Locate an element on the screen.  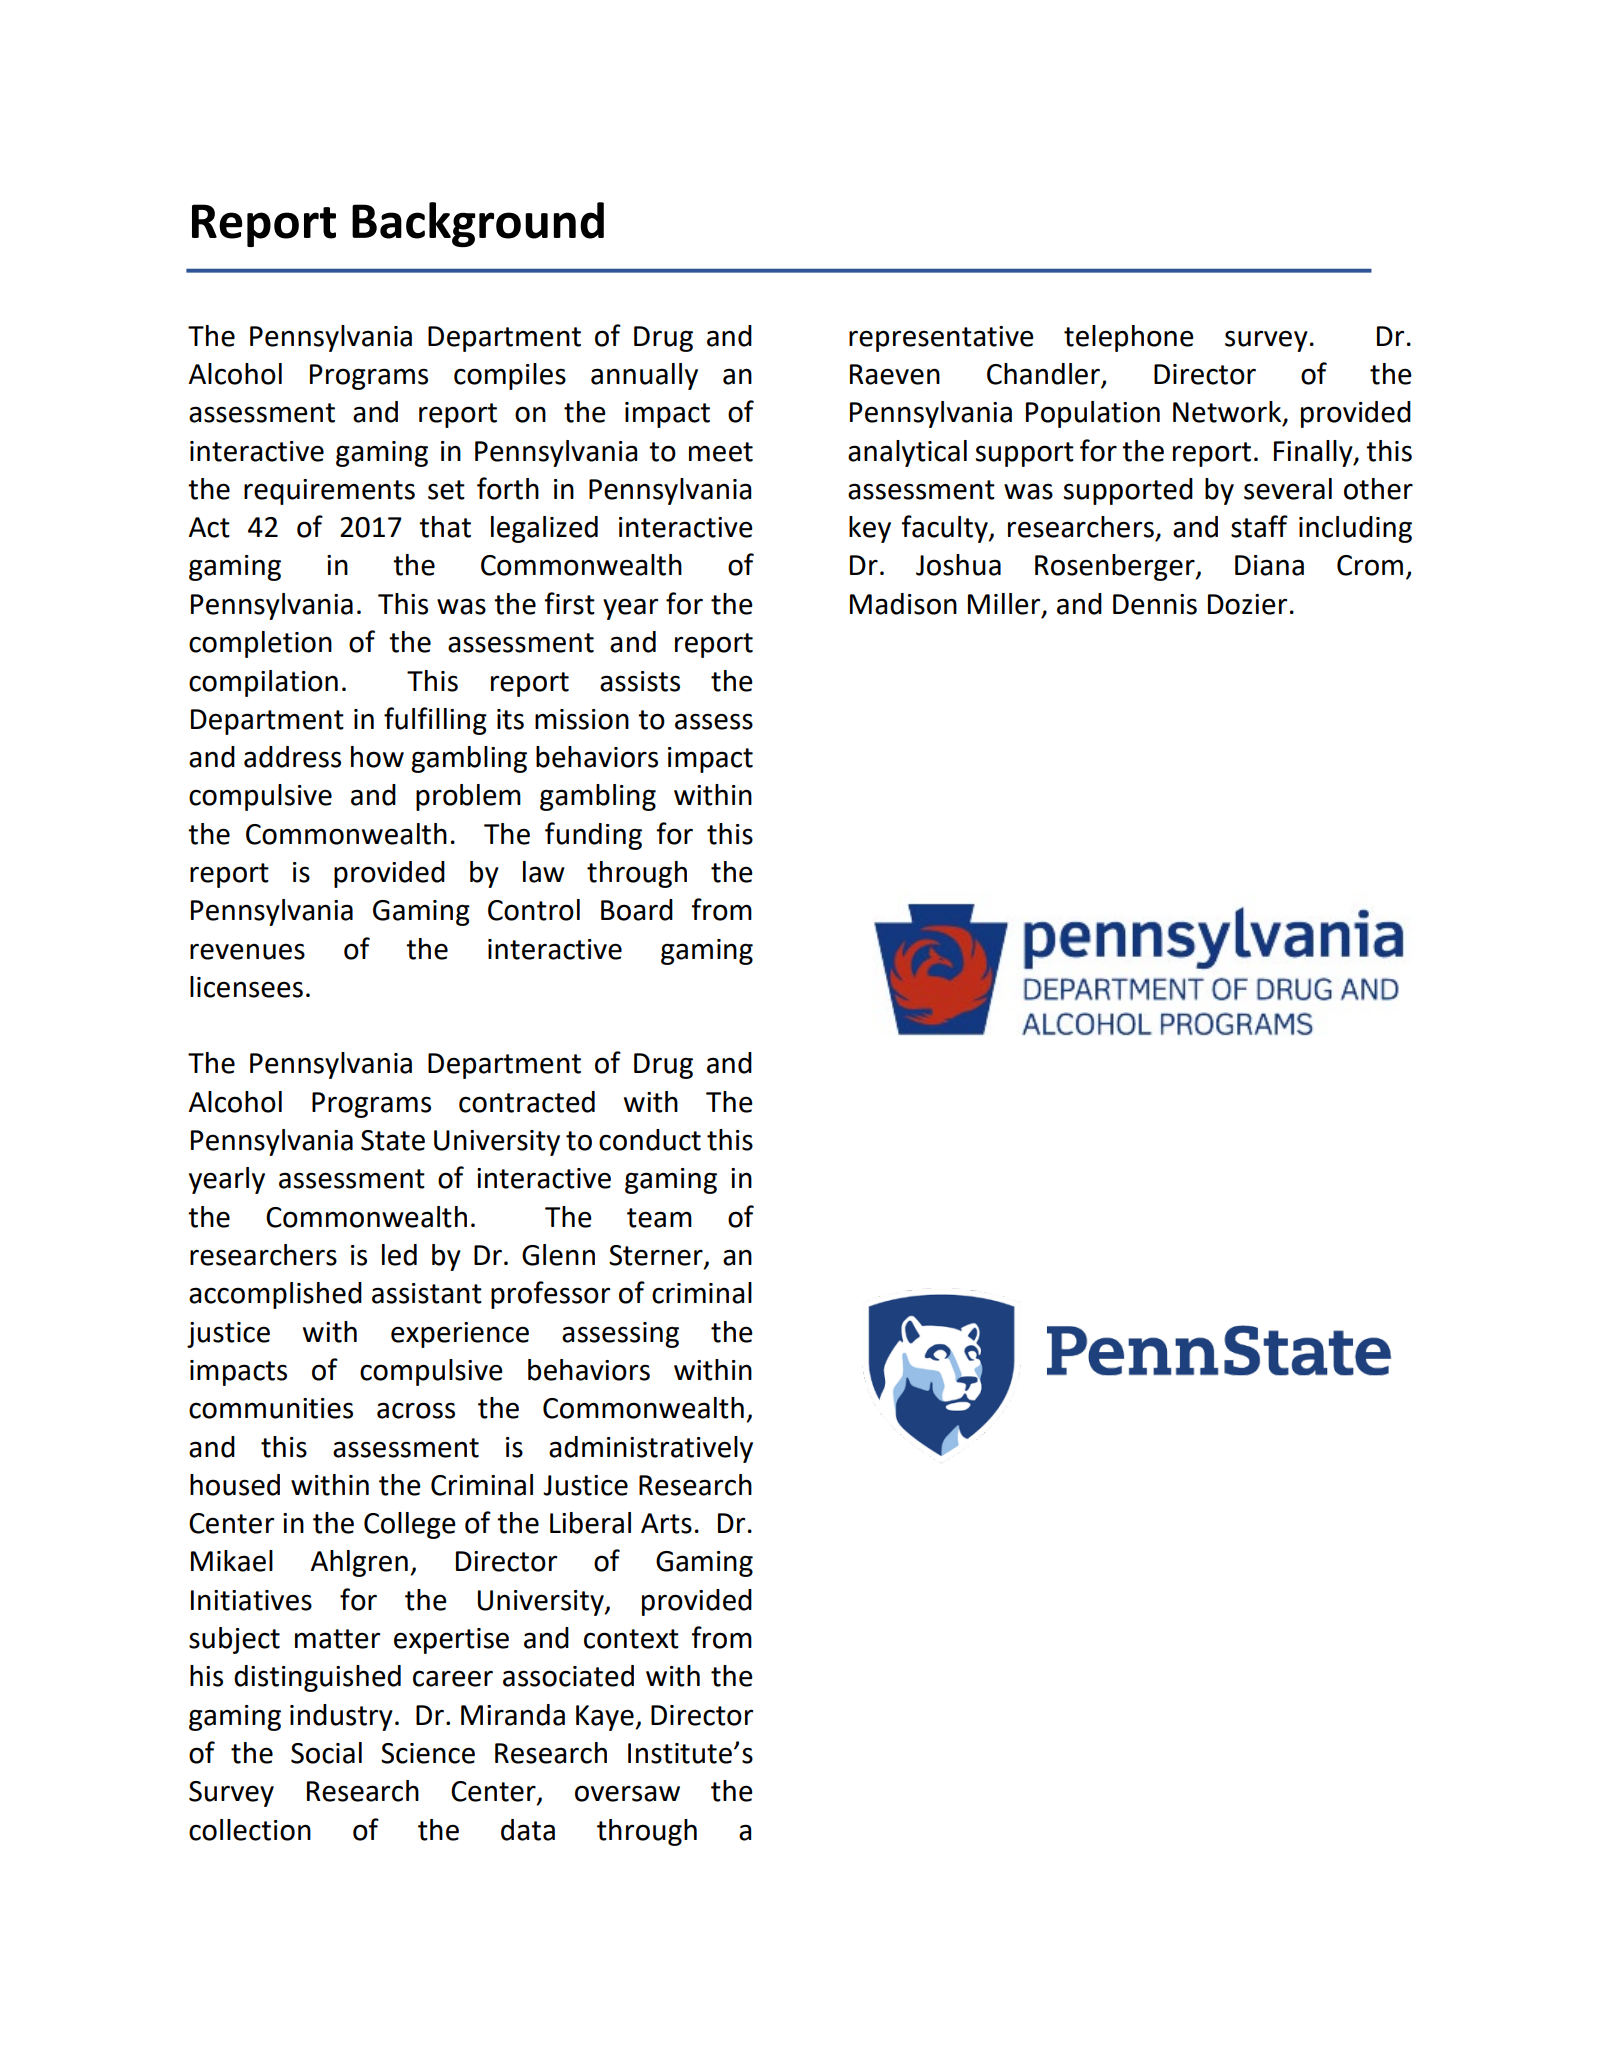
Social is located at coordinates (326, 1753).
